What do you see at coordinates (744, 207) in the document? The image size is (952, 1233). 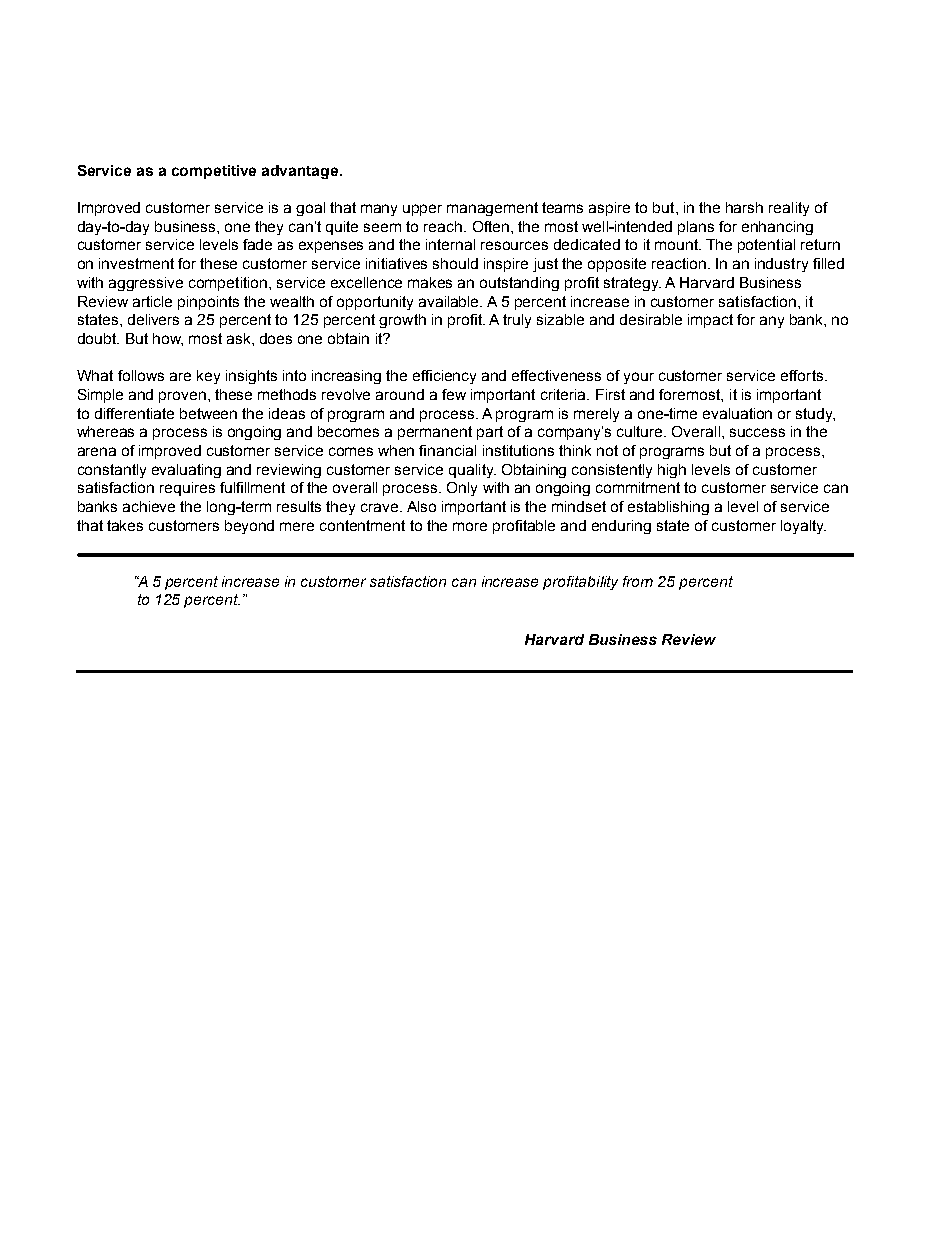 I see `harsh` at bounding box center [744, 207].
